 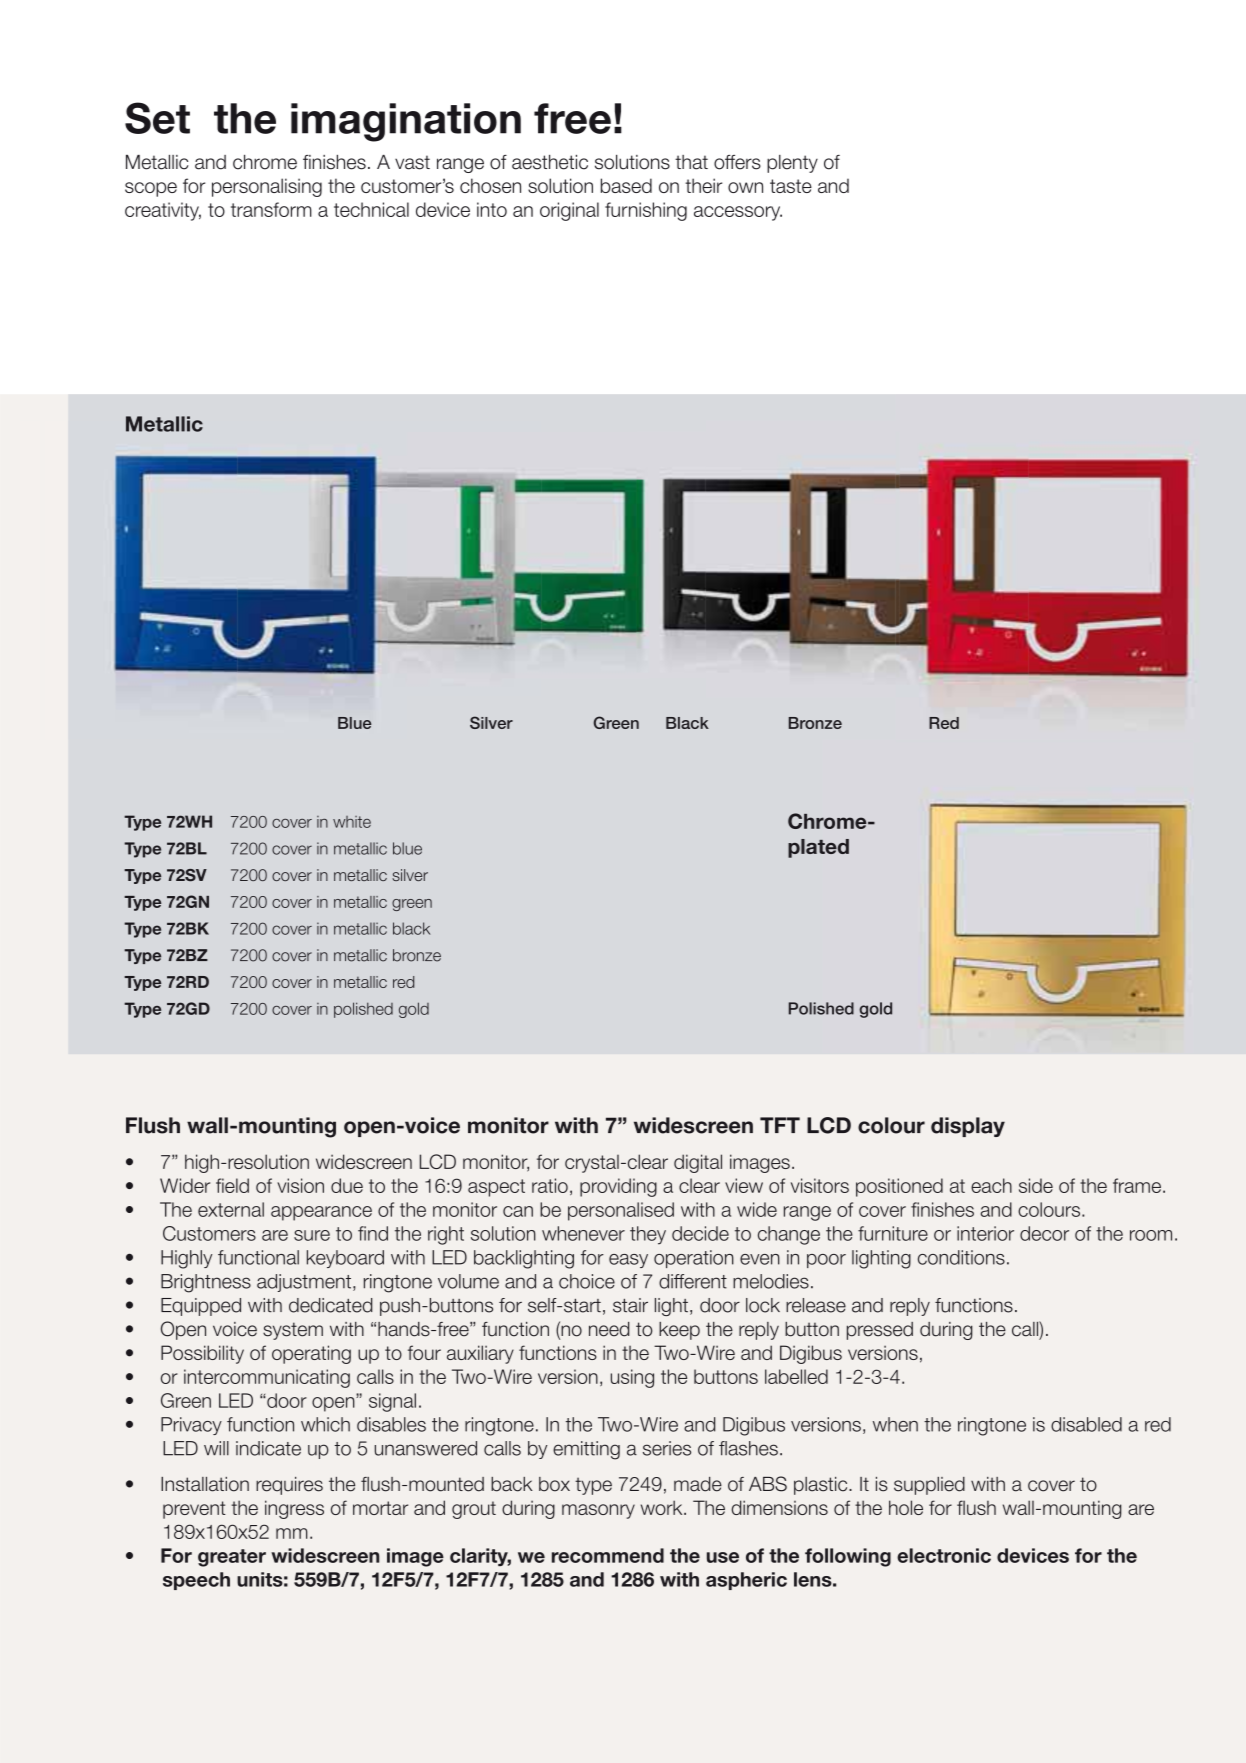 What do you see at coordinates (294, 1509) in the screenshot?
I see `ingress` at bounding box center [294, 1509].
